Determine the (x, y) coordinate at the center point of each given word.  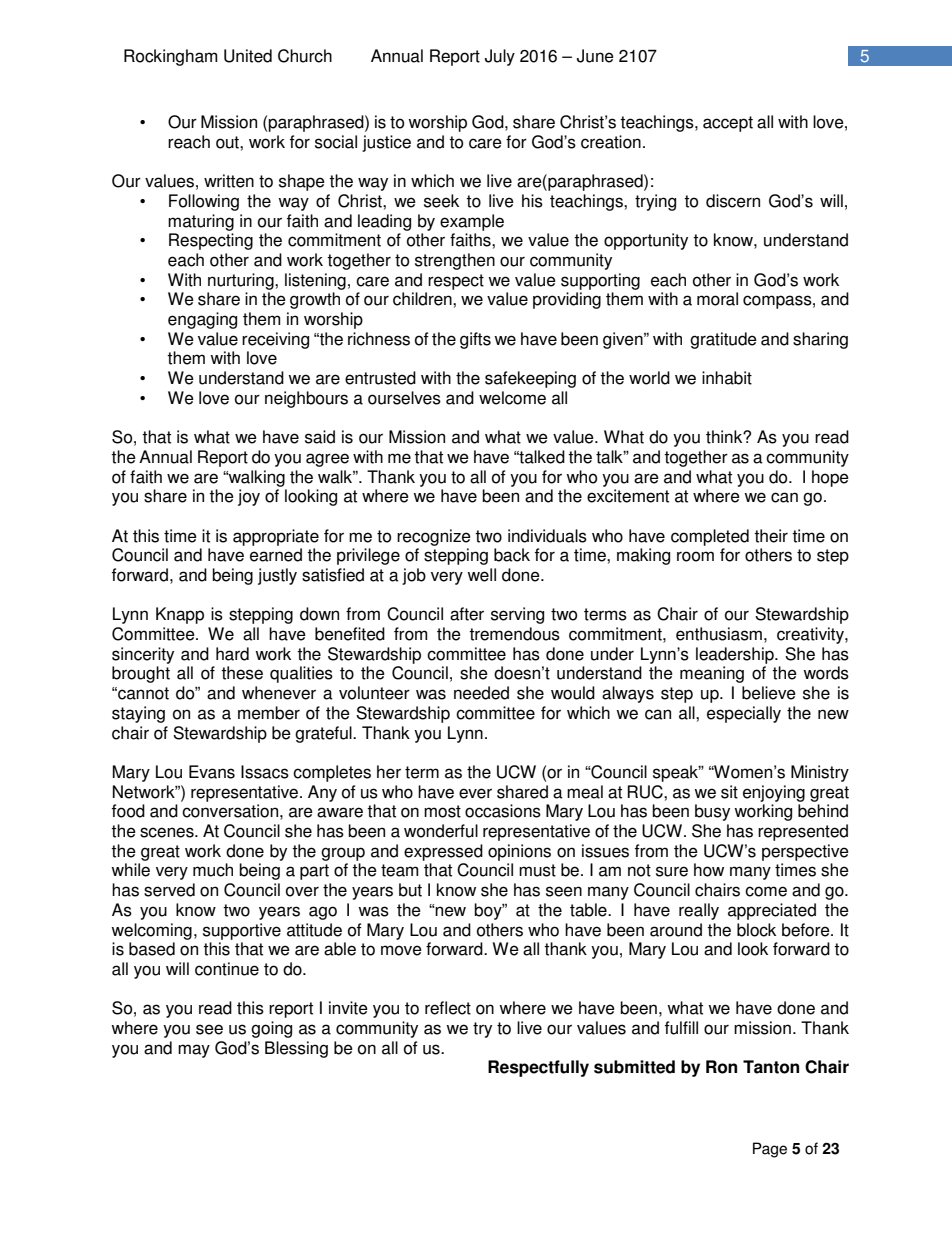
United (248, 56)
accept (728, 124)
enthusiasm (719, 634)
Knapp (180, 615)
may (194, 1051)
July (500, 57)
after (467, 614)
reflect (448, 1008)
